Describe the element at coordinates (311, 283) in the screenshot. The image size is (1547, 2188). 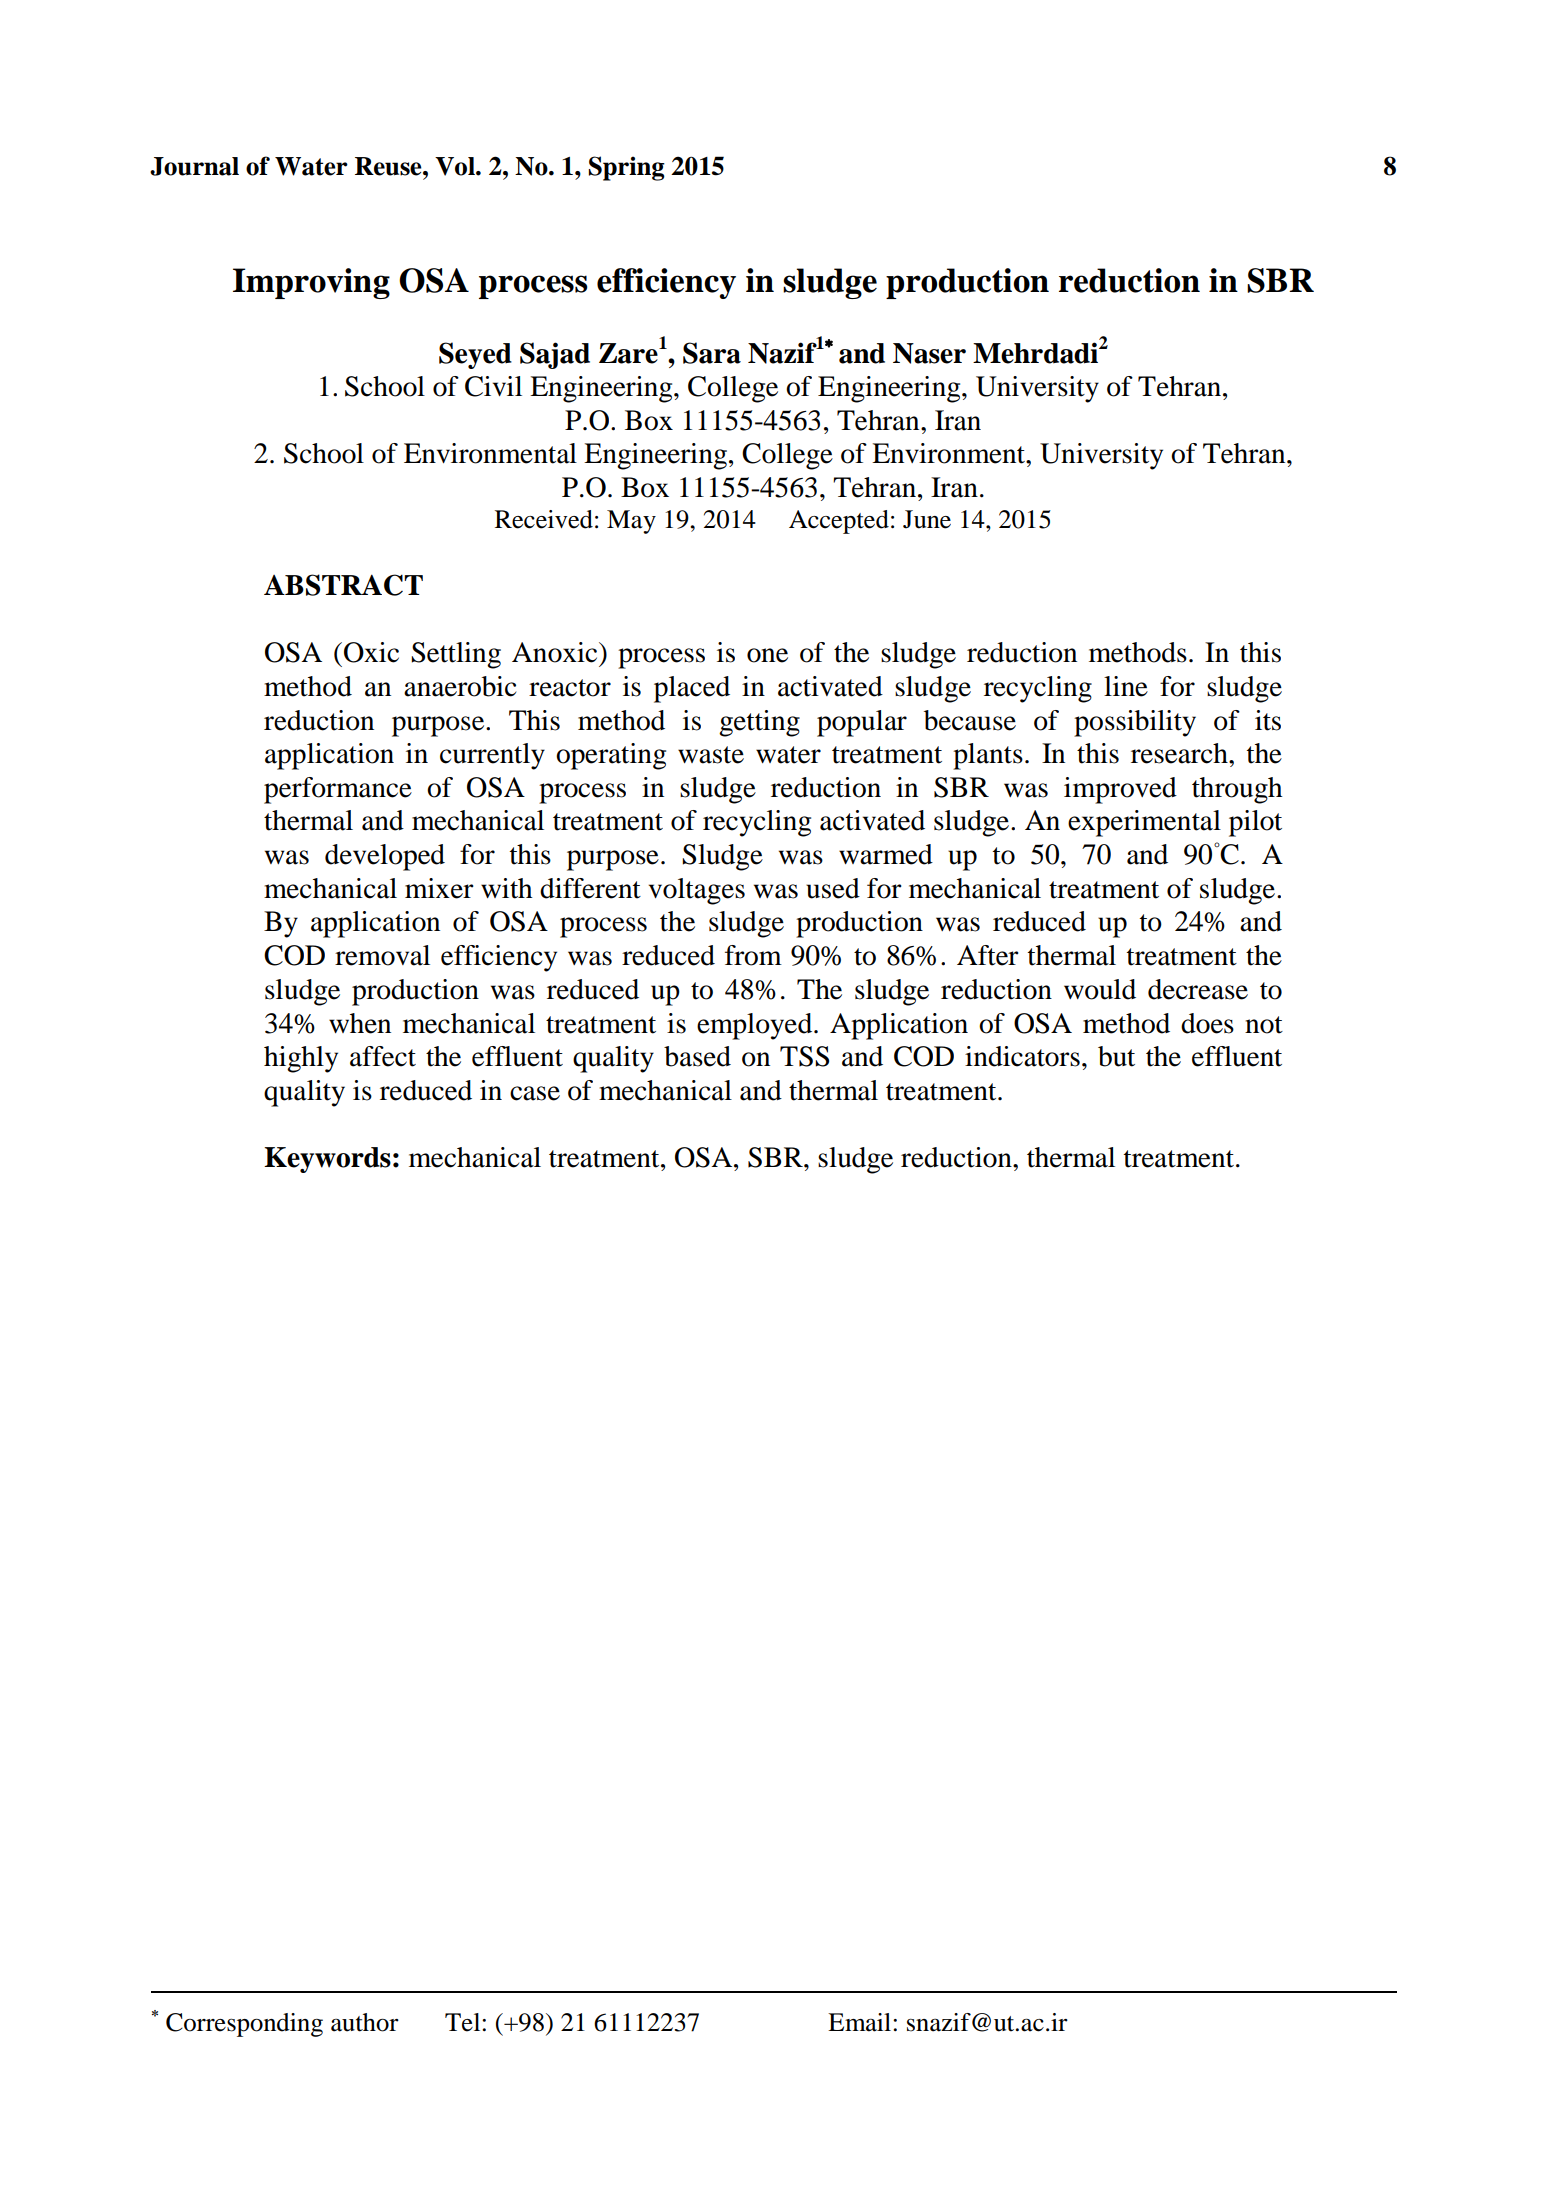
I see `Improving` at that location.
